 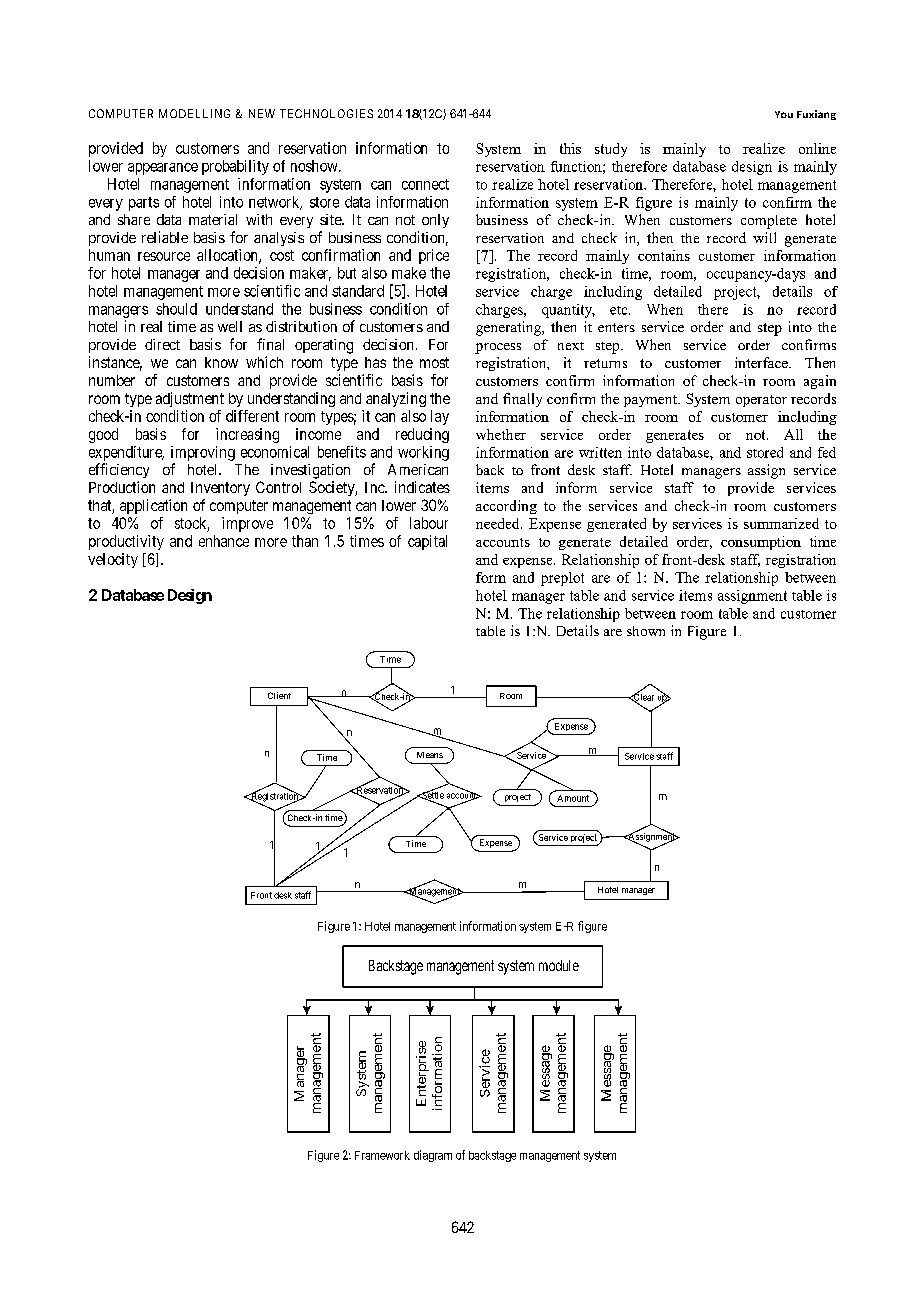 What do you see at coordinates (573, 798) in the screenshot?
I see `Amount` at bounding box center [573, 798].
